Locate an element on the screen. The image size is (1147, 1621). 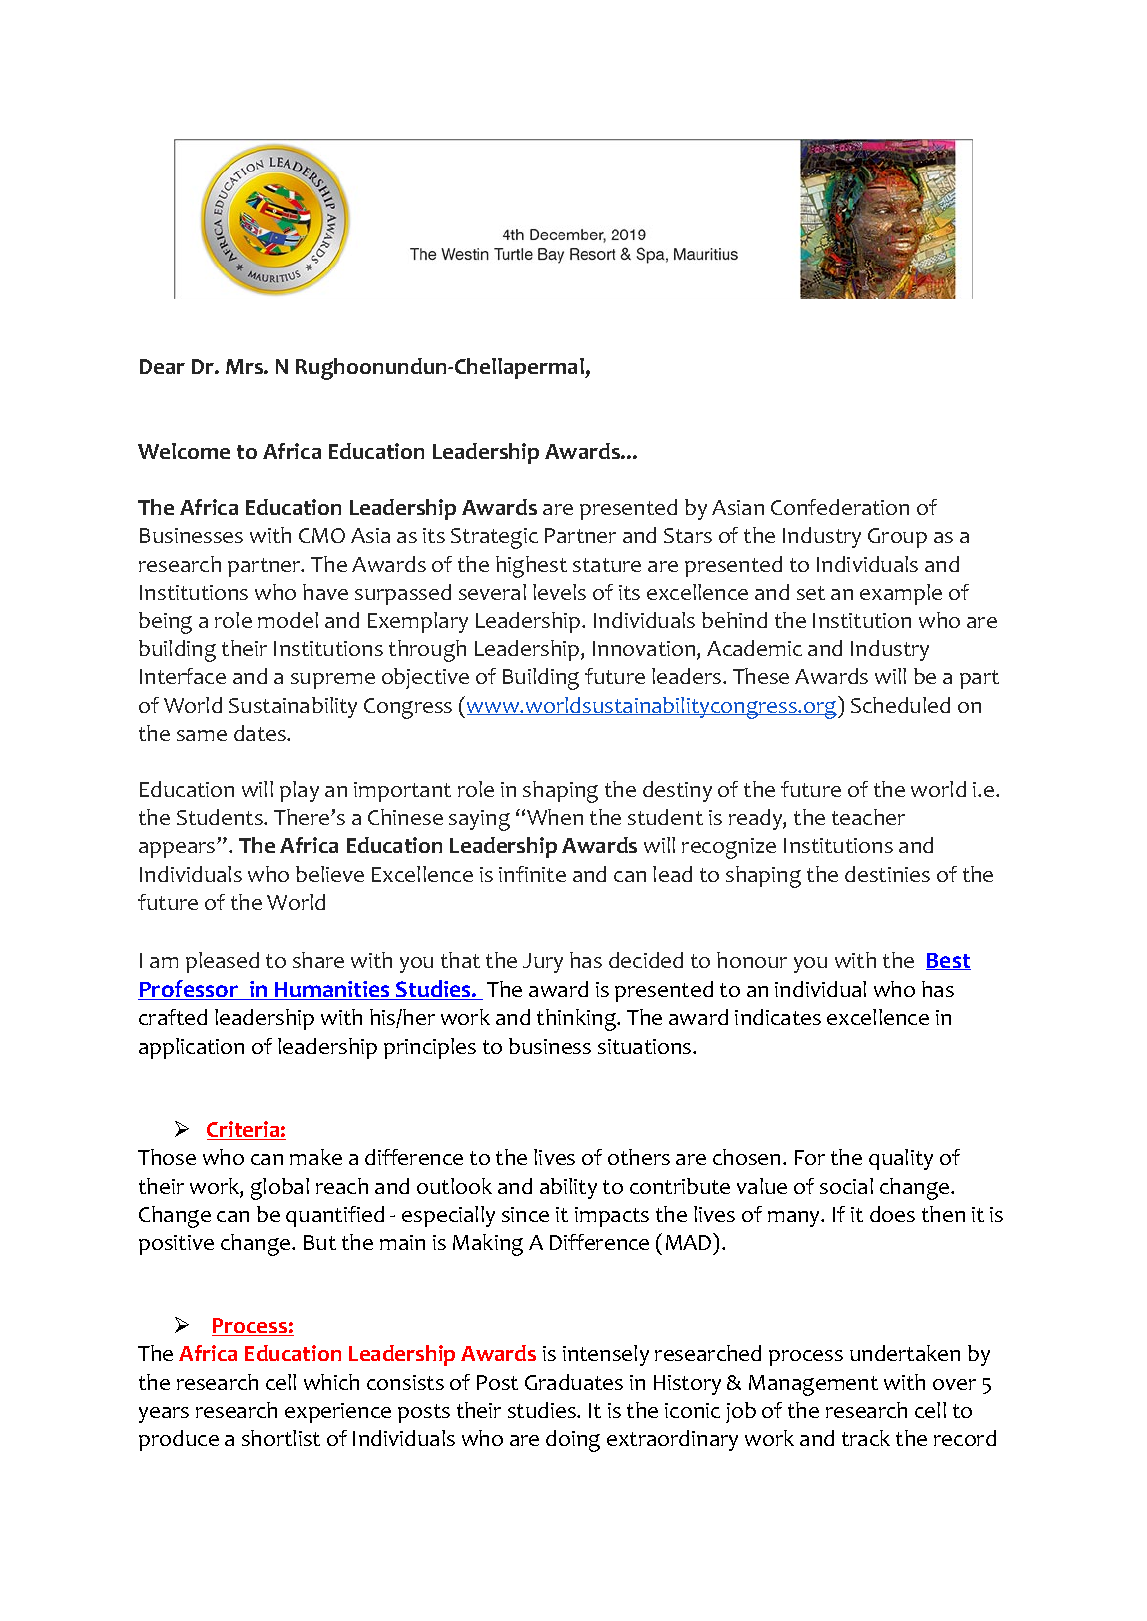
destinies is located at coordinates (887, 874).
